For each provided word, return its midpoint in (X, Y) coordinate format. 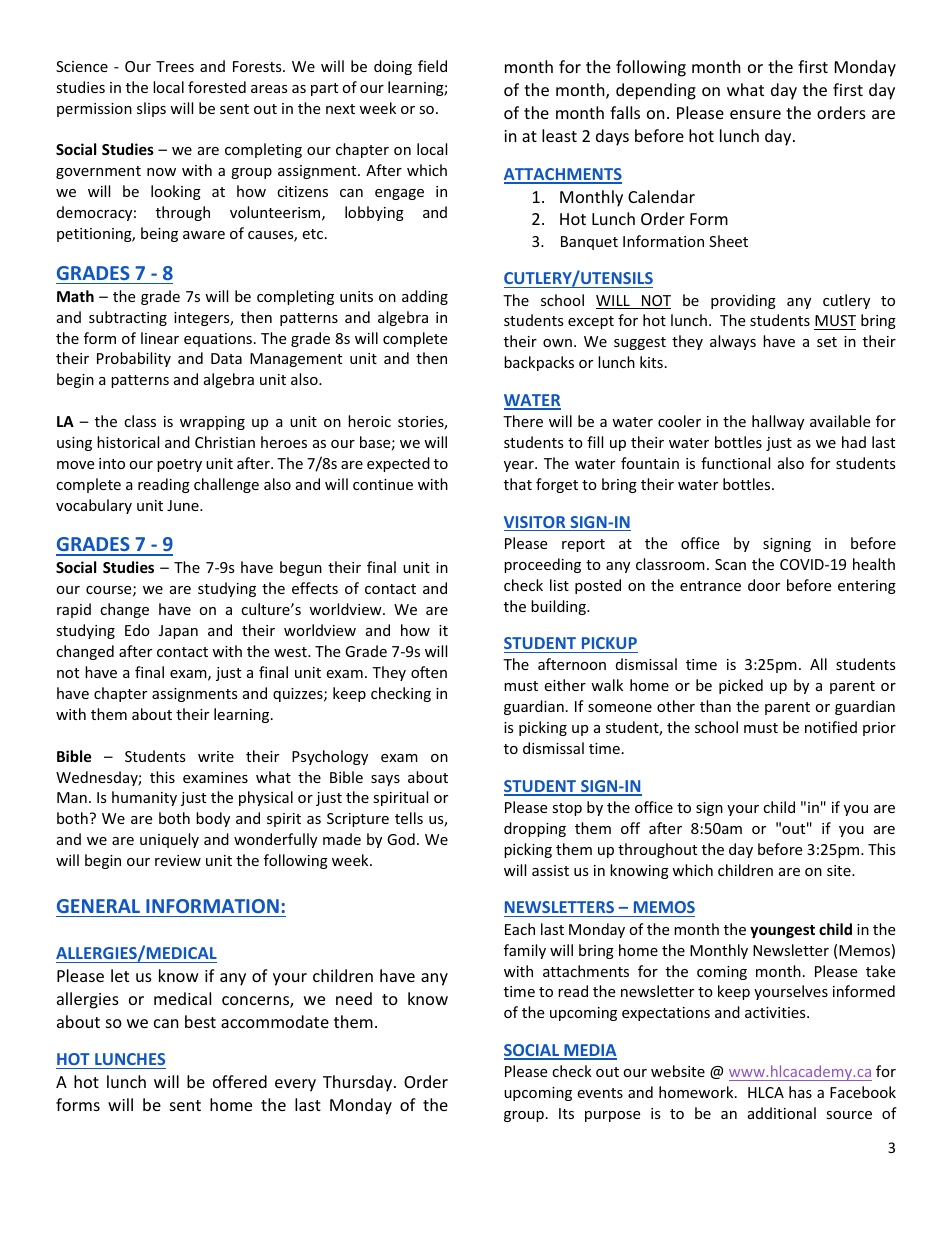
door (764, 585)
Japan (178, 632)
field (432, 66)
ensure (755, 114)
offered (240, 1081)
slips (151, 109)
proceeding (542, 565)
